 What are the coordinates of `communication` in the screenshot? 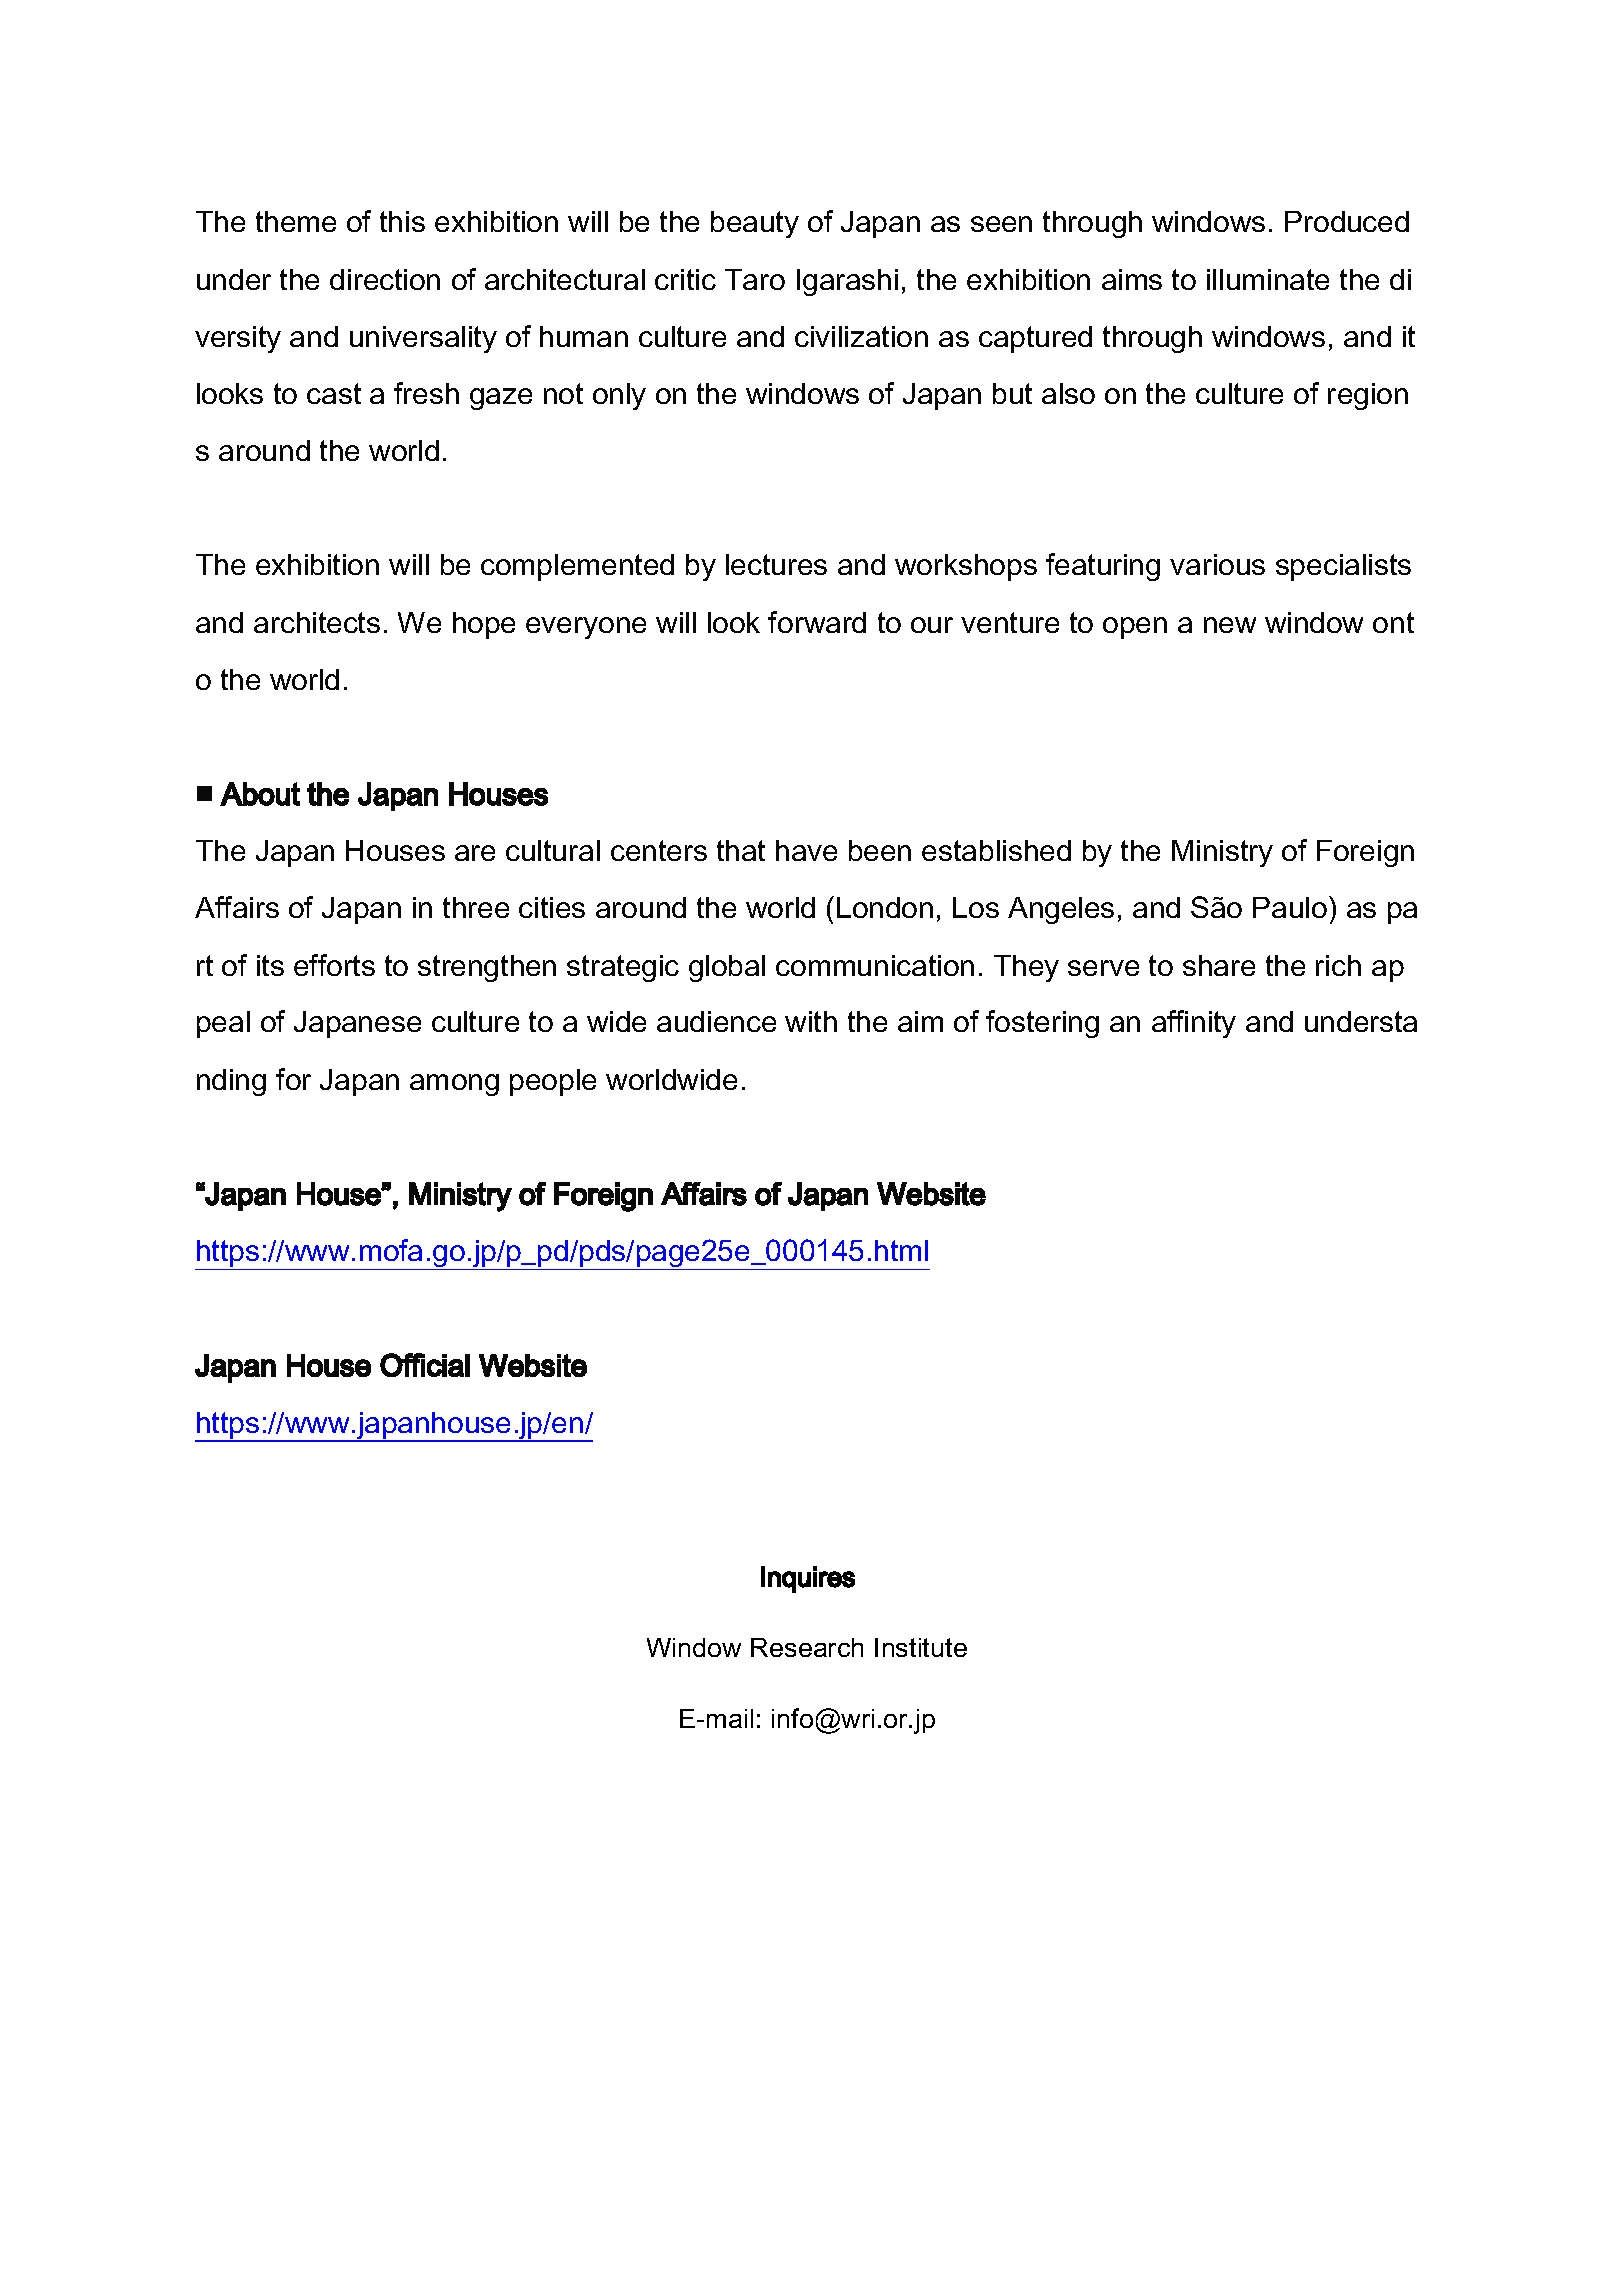 It's located at (875, 965).
